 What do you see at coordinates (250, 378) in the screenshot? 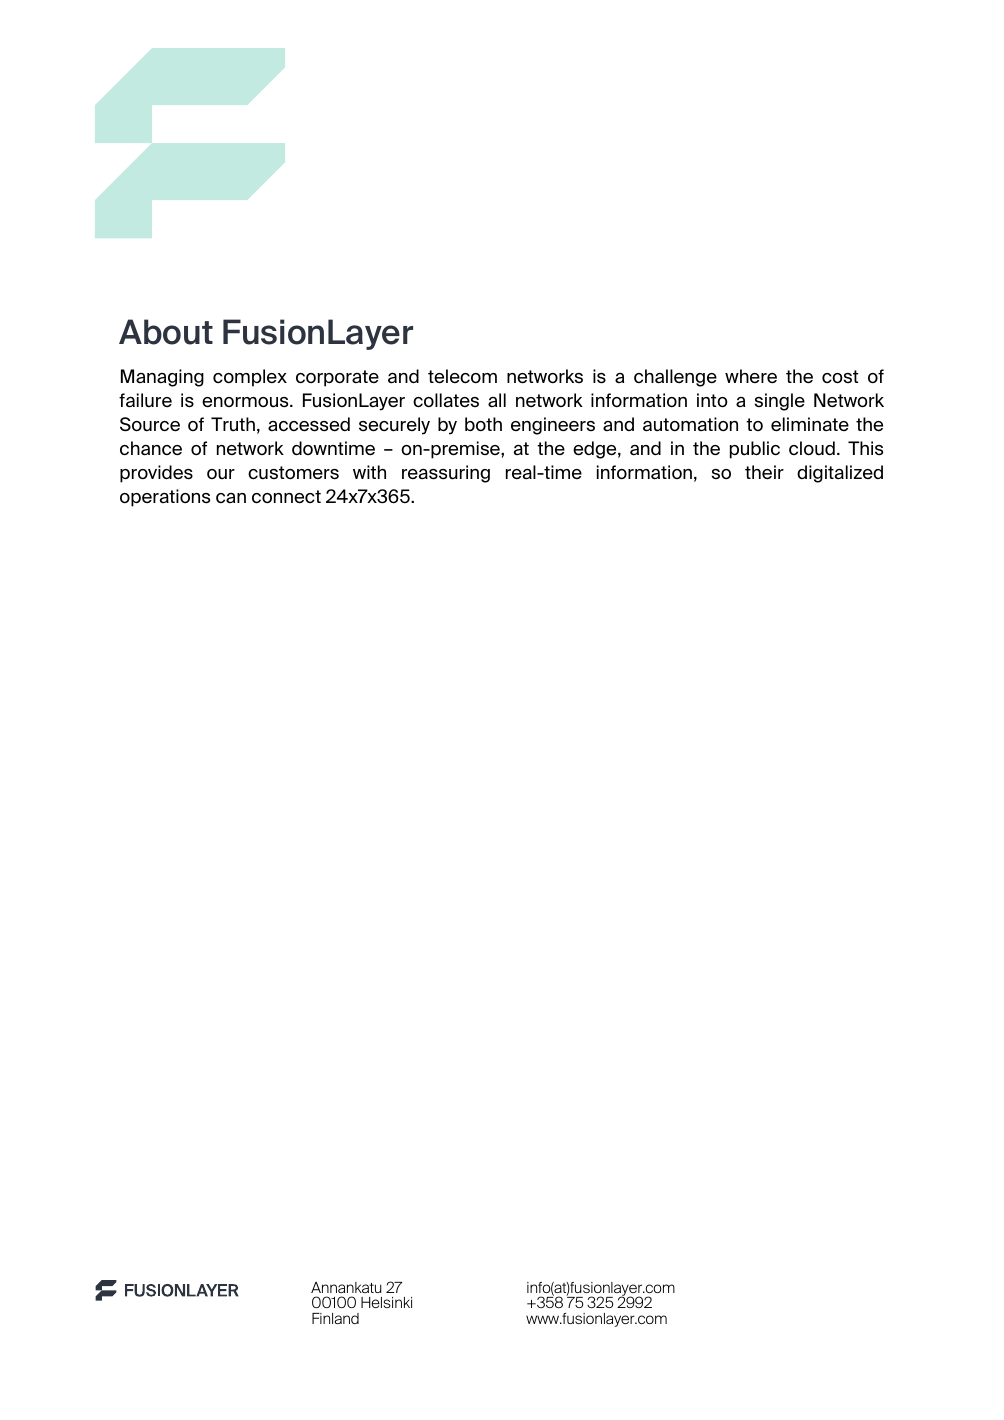
I see `complex` at bounding box center [250, 378].
